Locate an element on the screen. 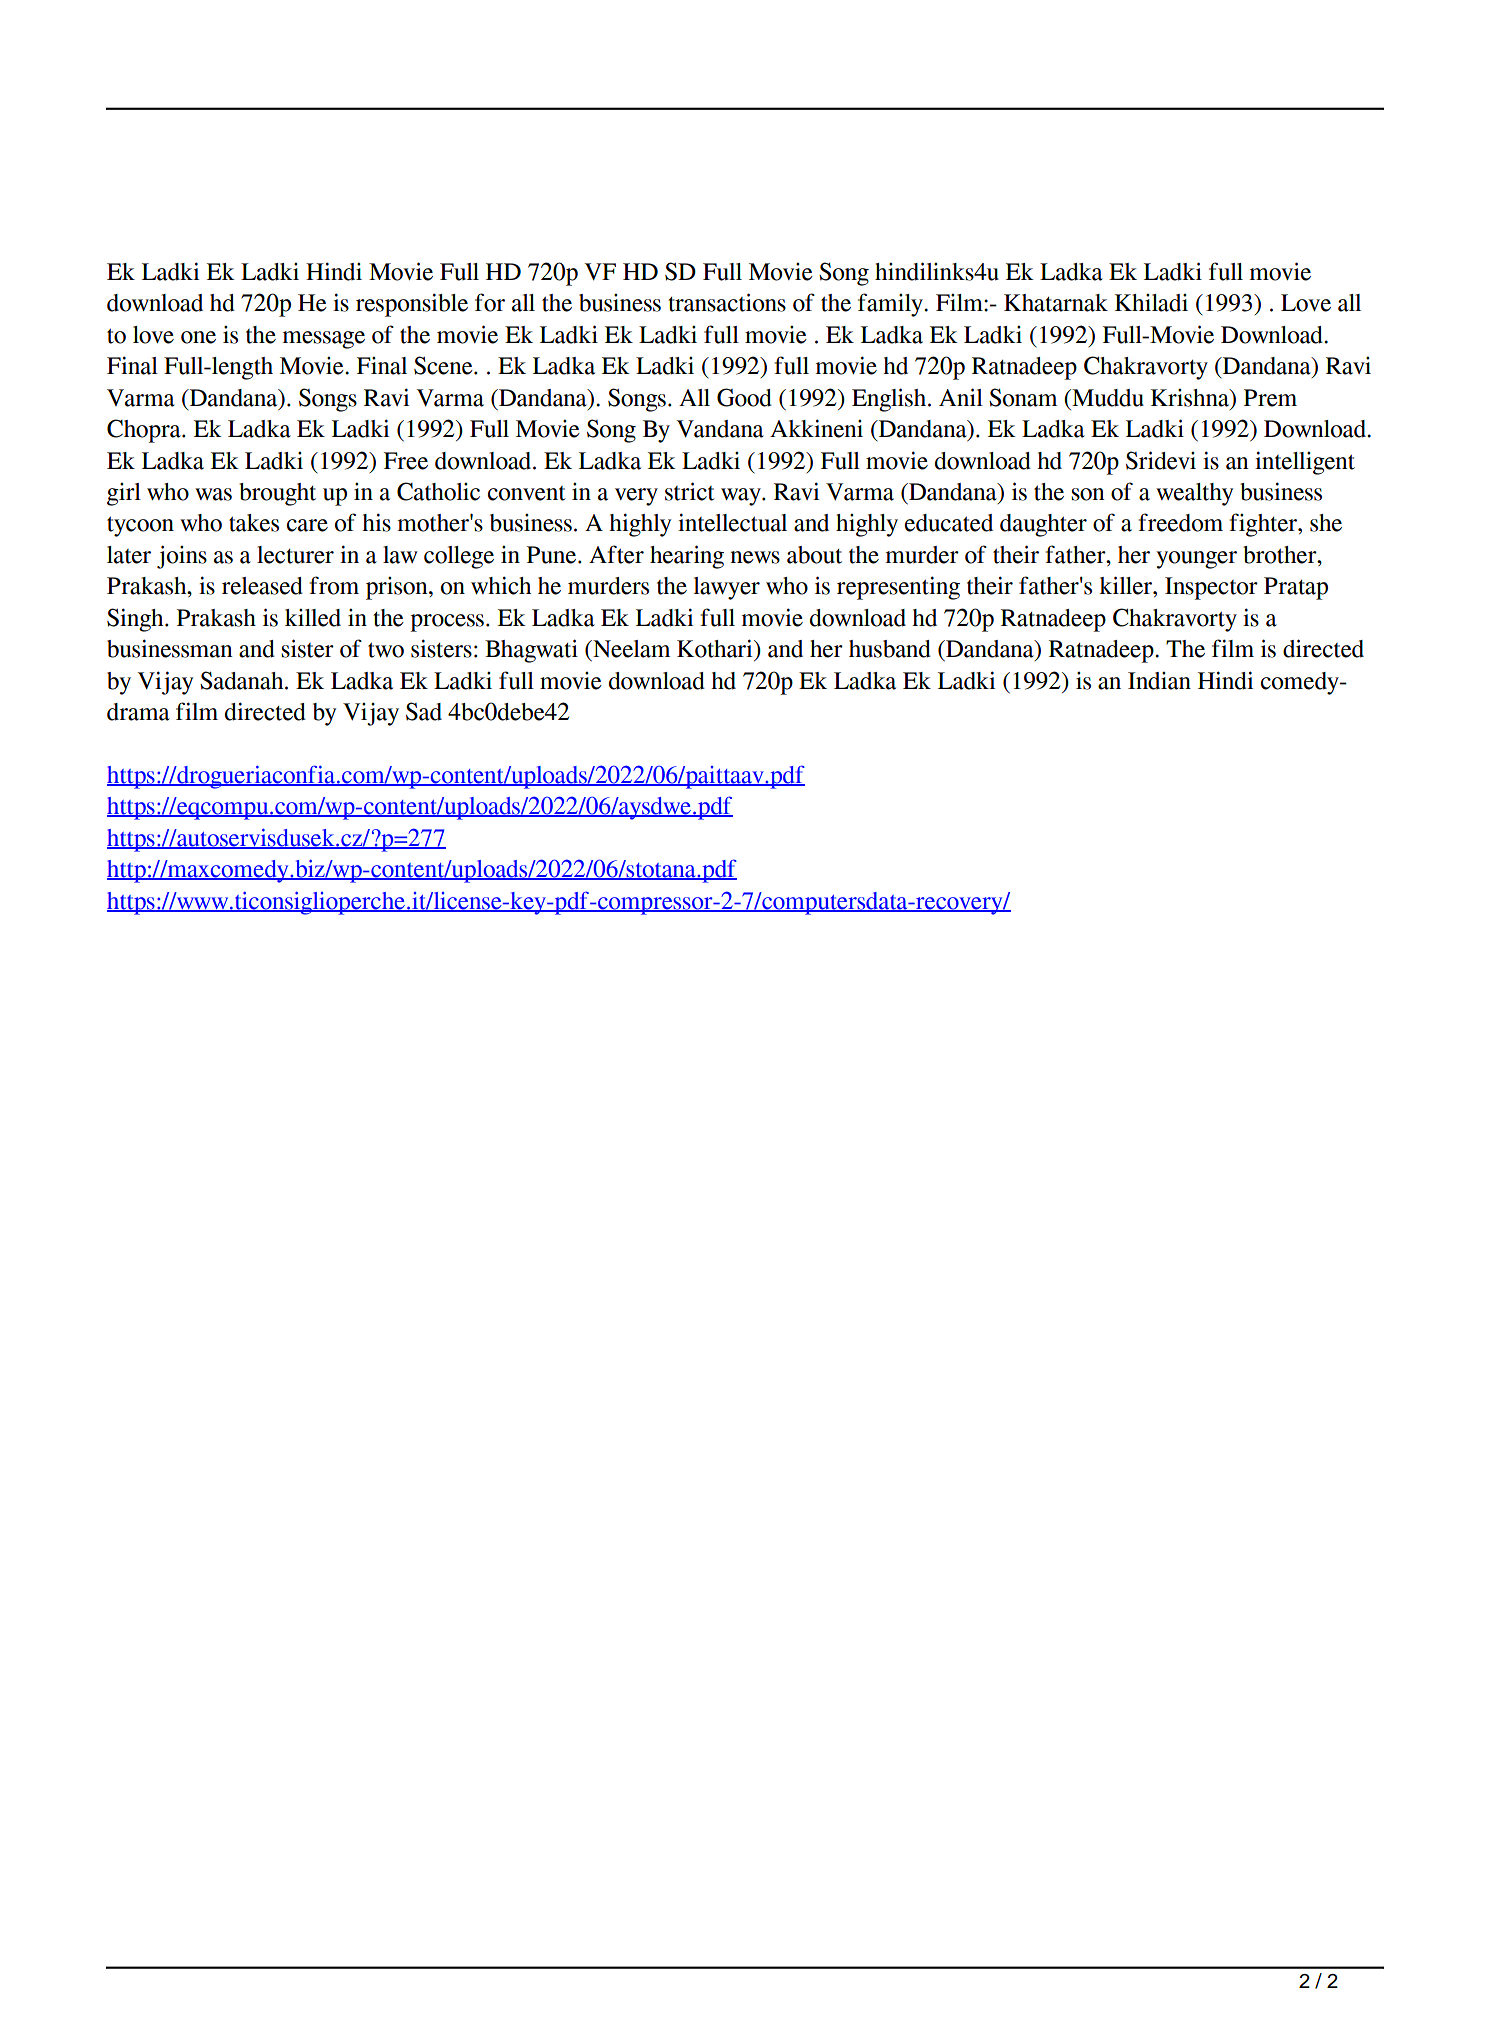  Chopra is located at coordinates (145, 431).
